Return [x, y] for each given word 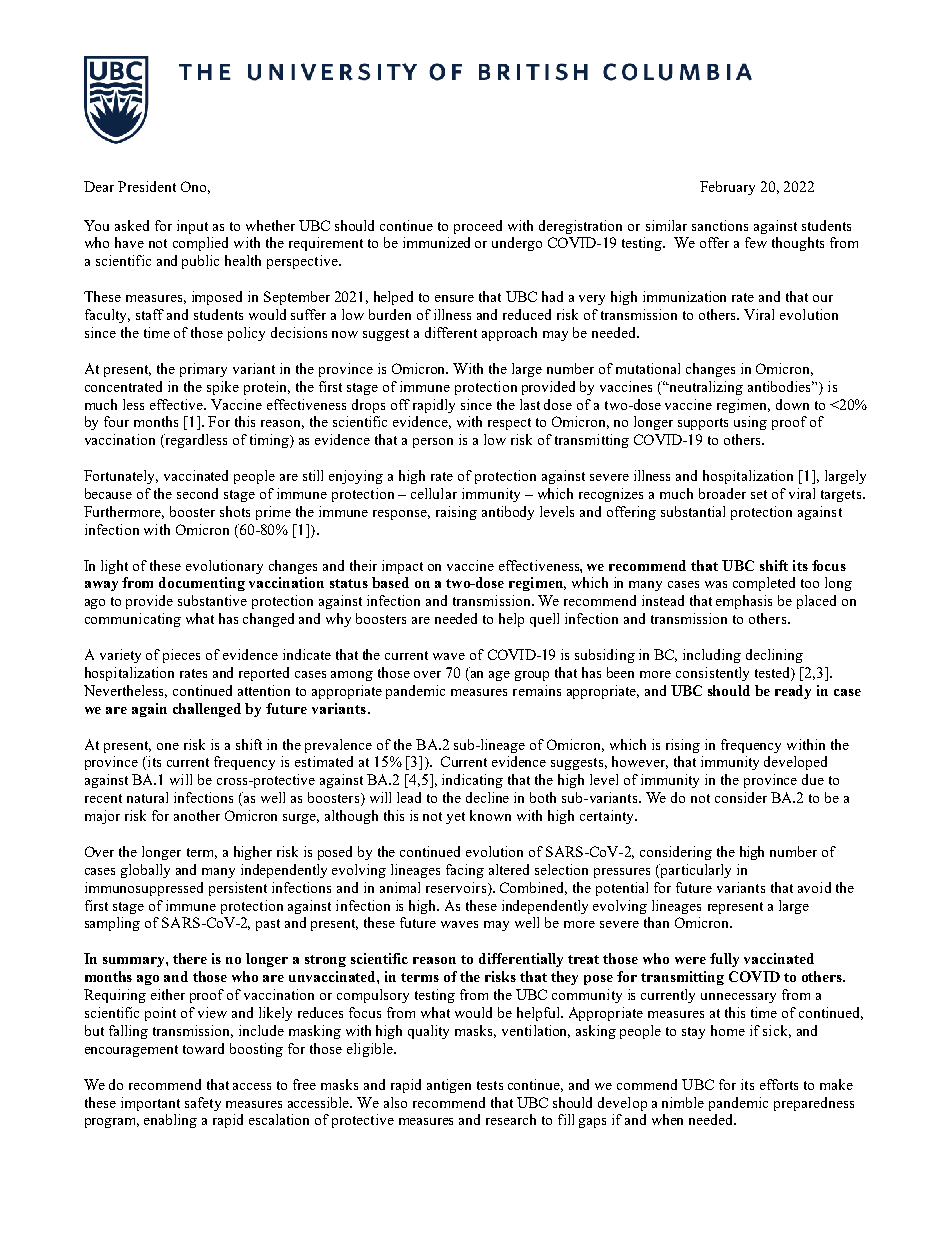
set [759, 494]
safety [203, 1104]
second [197, 493]
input [192, 227]
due [813, 779]
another [197, 815]
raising [456, 513]
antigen [449, 1086]
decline [487, 797]
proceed [478, 227]
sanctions [720, 225]
